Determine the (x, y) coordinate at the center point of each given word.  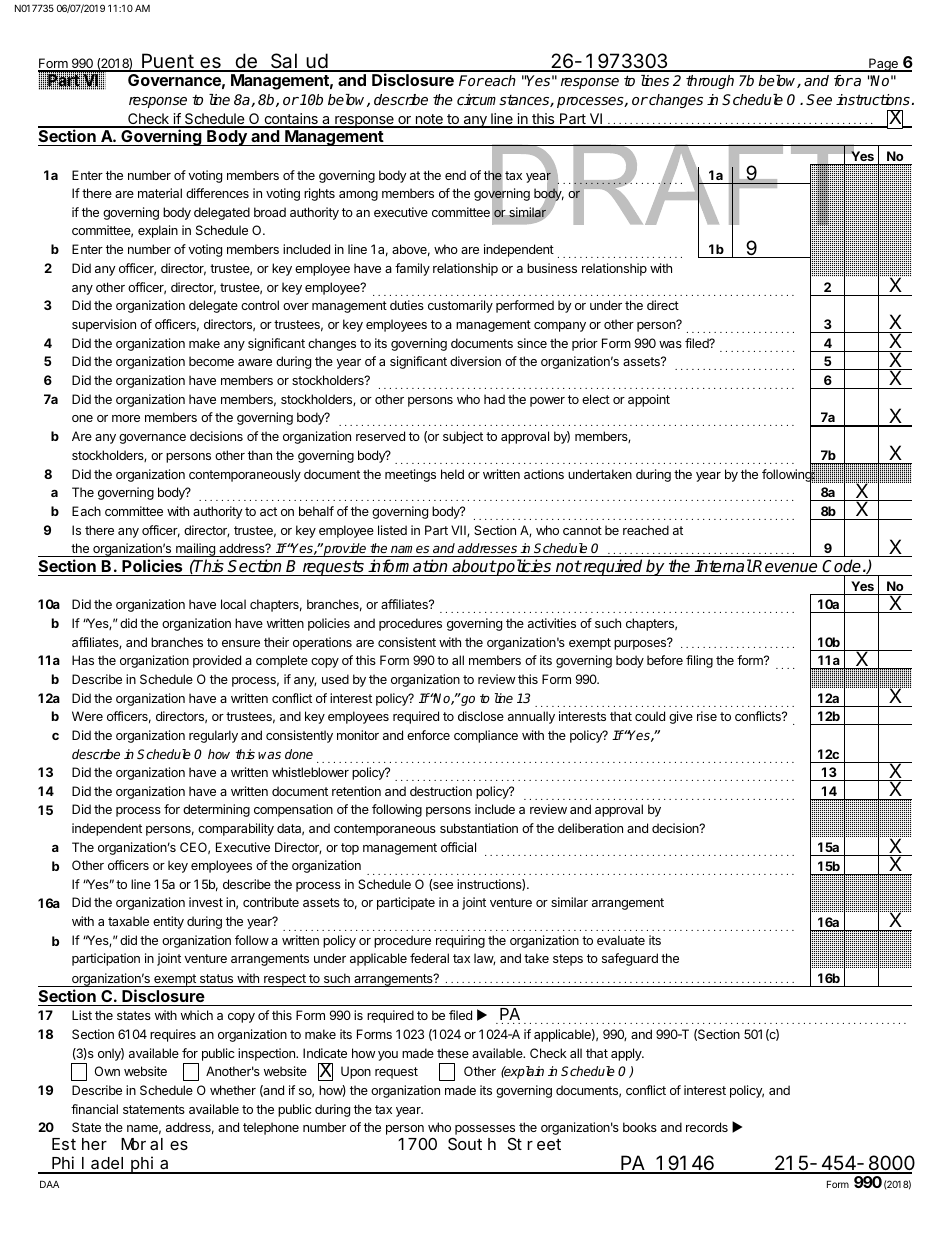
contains (291, 120)
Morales (154, 1144)
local (233, 604)
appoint (649, 400)
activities (552, 623)
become (211, 361)
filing (699, 661)
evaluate (621, 940)
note (429, 120)
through (710, 82)
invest (206, 902)
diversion (475, 361)
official (458, 847)
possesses (485, 1131)
